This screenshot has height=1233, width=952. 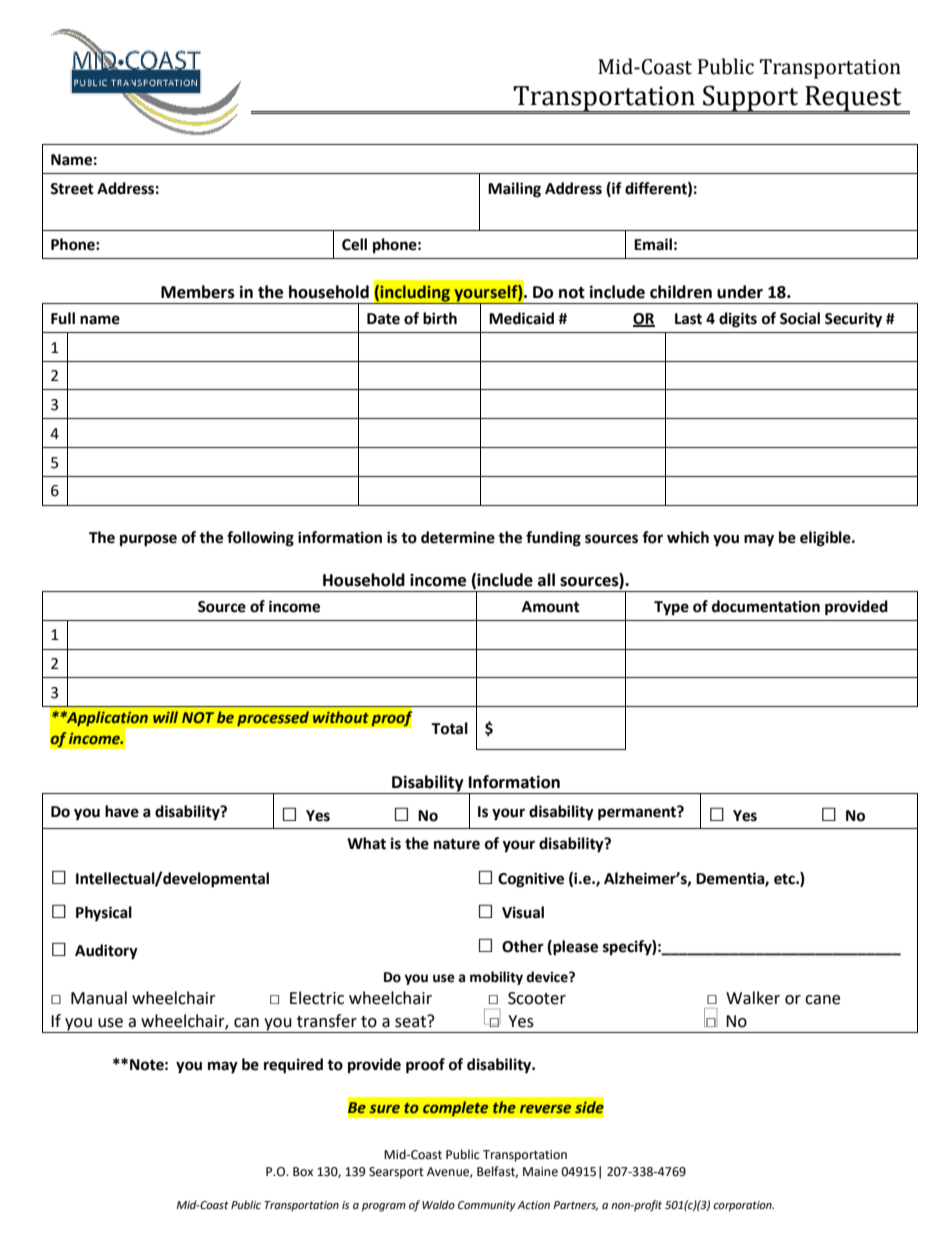 I want to click on Mailing, so click(x=514, y=190).
